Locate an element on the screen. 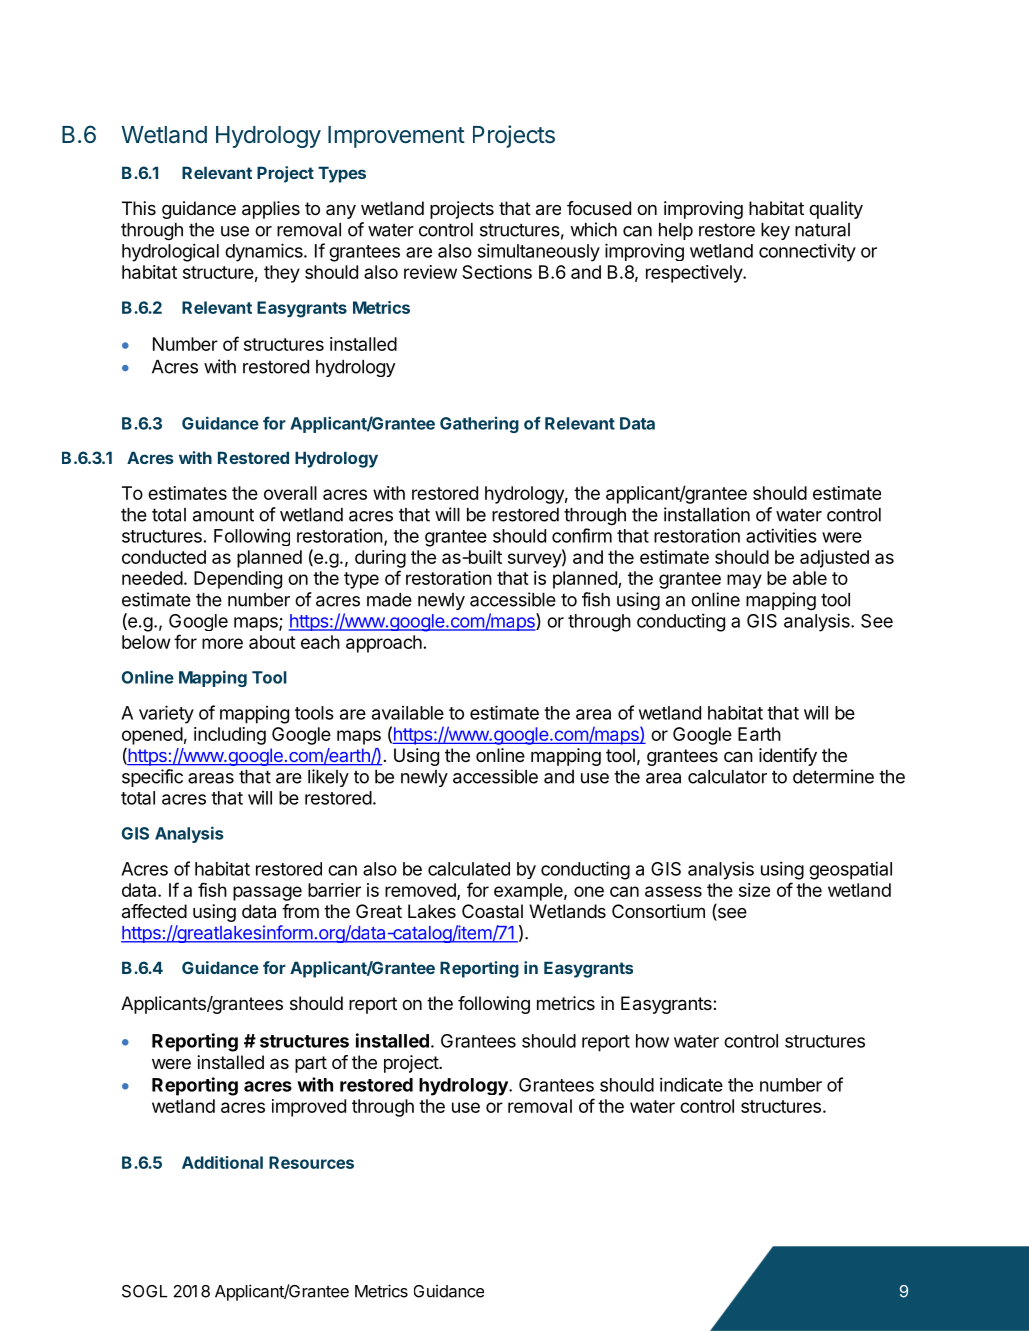 The image size is (1029, 1331). may is located at coordinates (744, 581).
